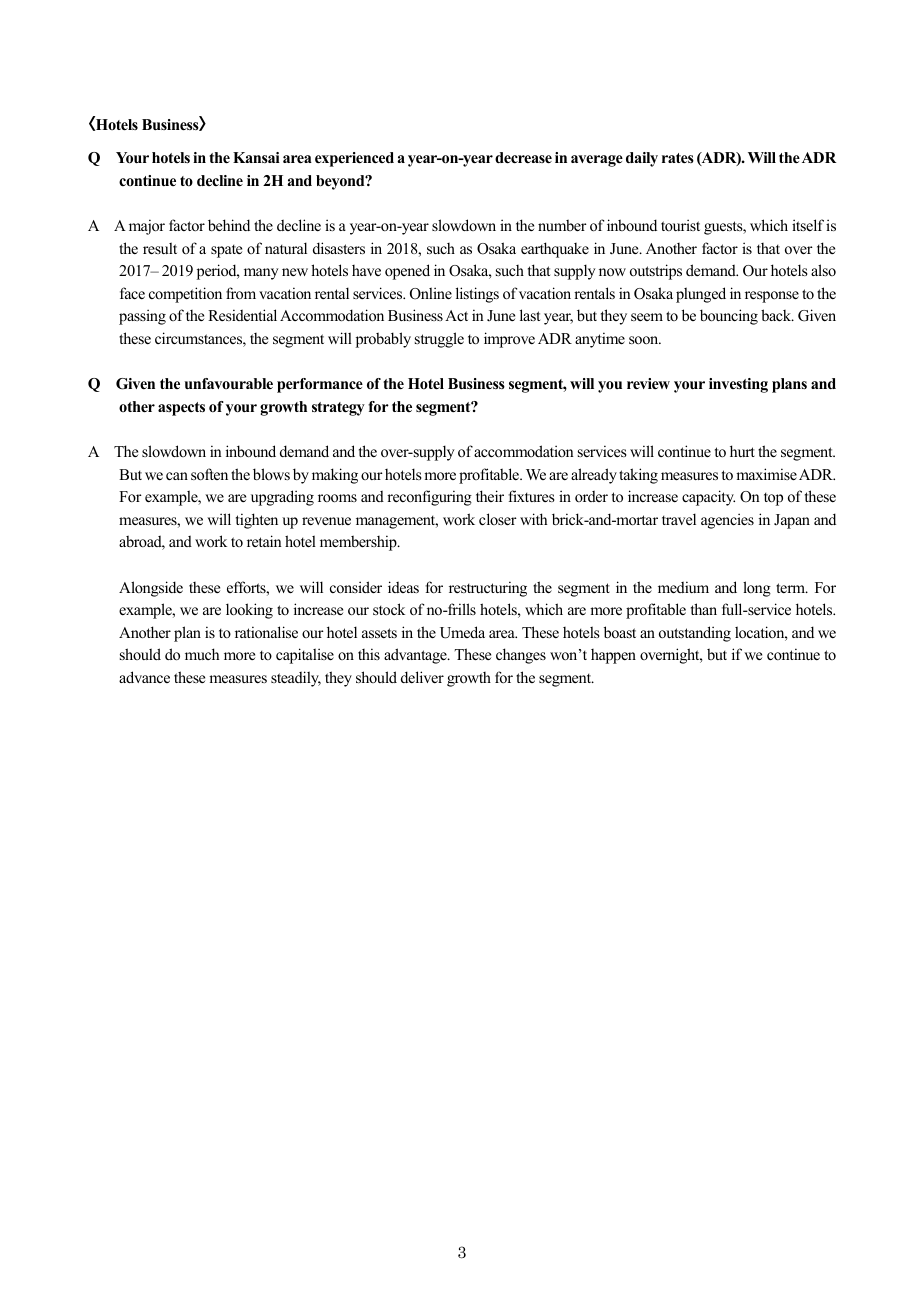 The image size is (924, 1308). What do you see at coordinates (678, 158) in the screenshot?
I see `rates` at bounding box center [678, 158].
